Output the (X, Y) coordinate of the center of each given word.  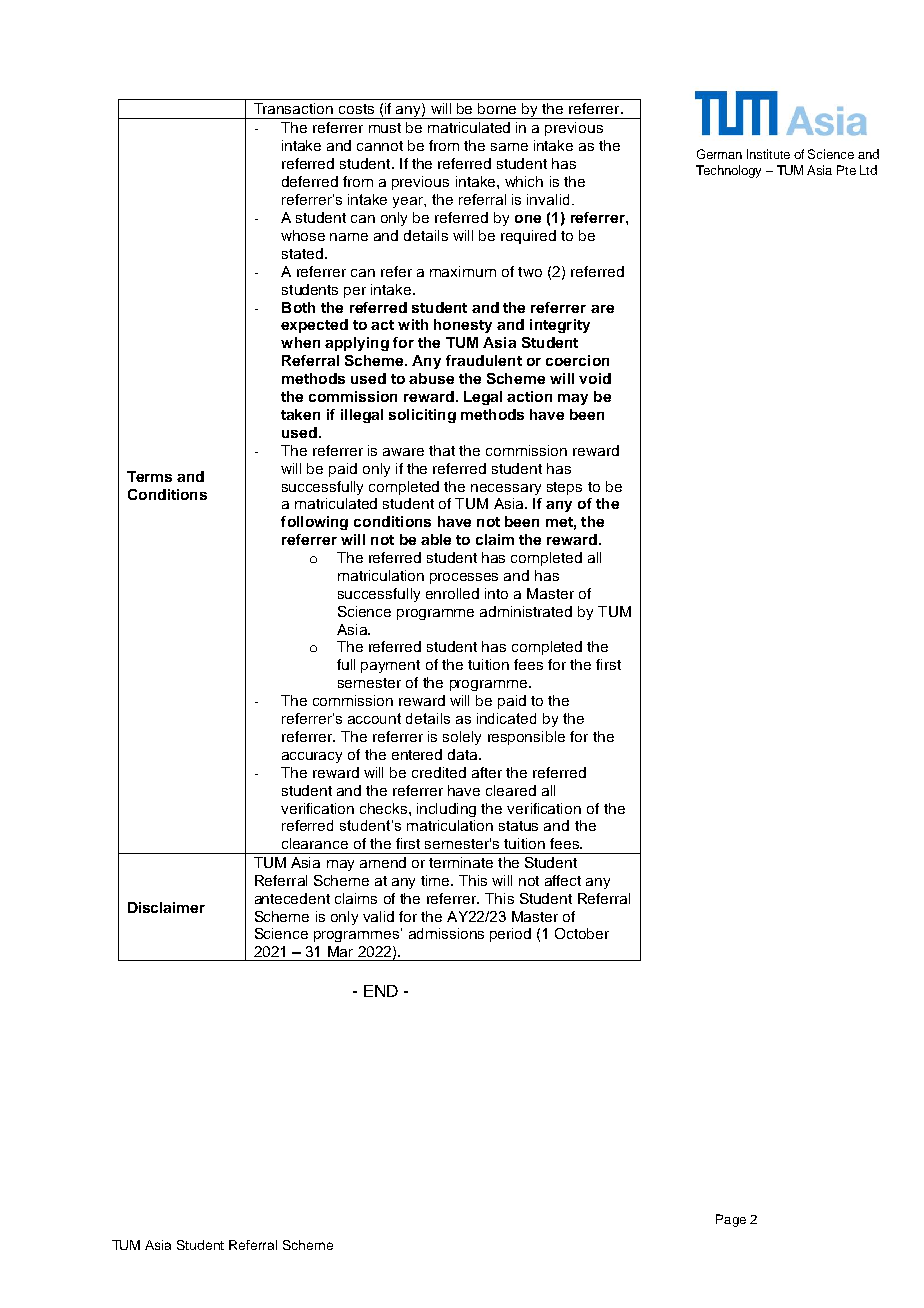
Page (731, 1220)
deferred (310, 181)
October (582, 933)
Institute (768, 154)
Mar (340, 951)
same (509, 147)
